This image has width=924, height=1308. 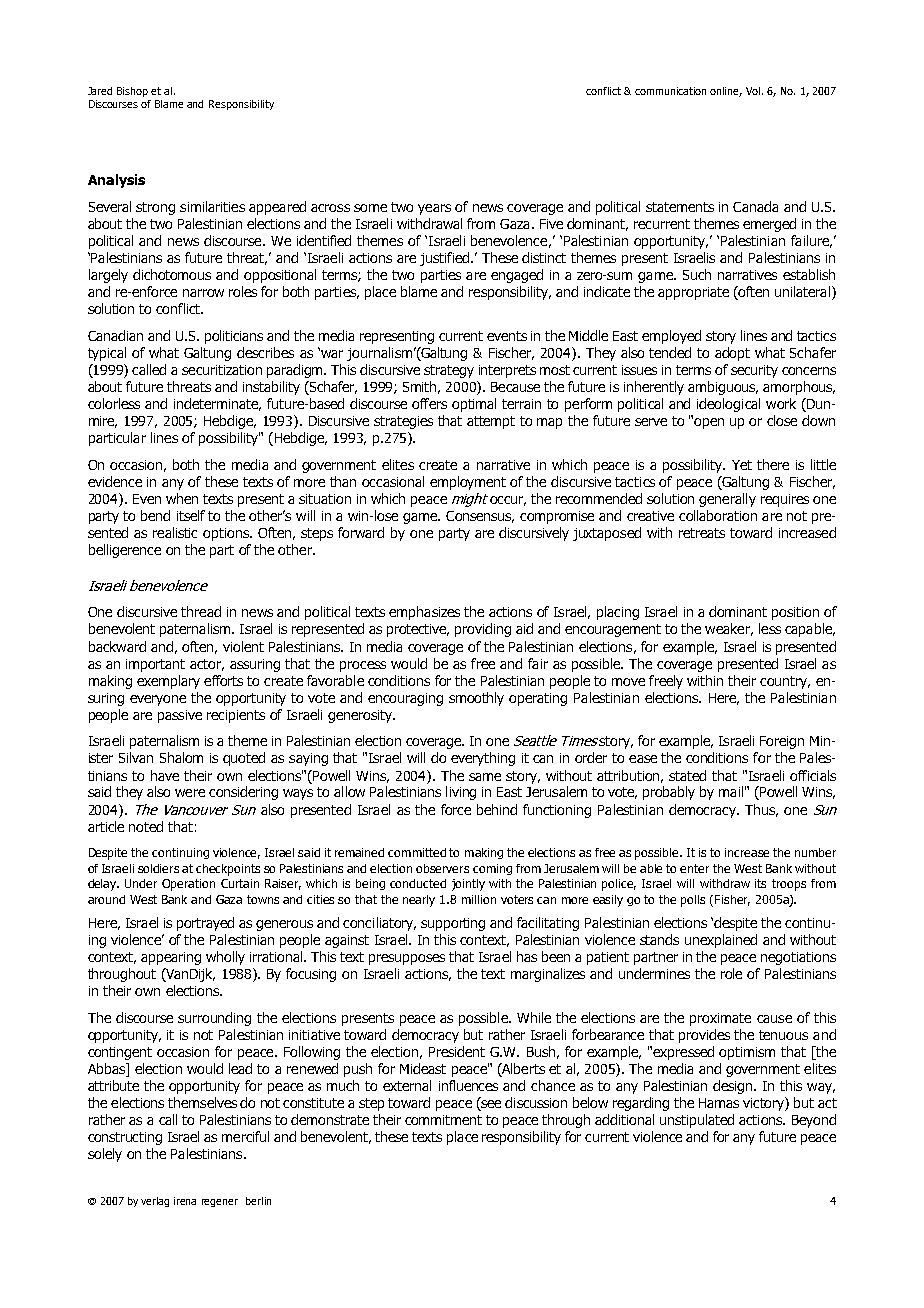 I want to click on Yet, so click(x=742, y=465).
